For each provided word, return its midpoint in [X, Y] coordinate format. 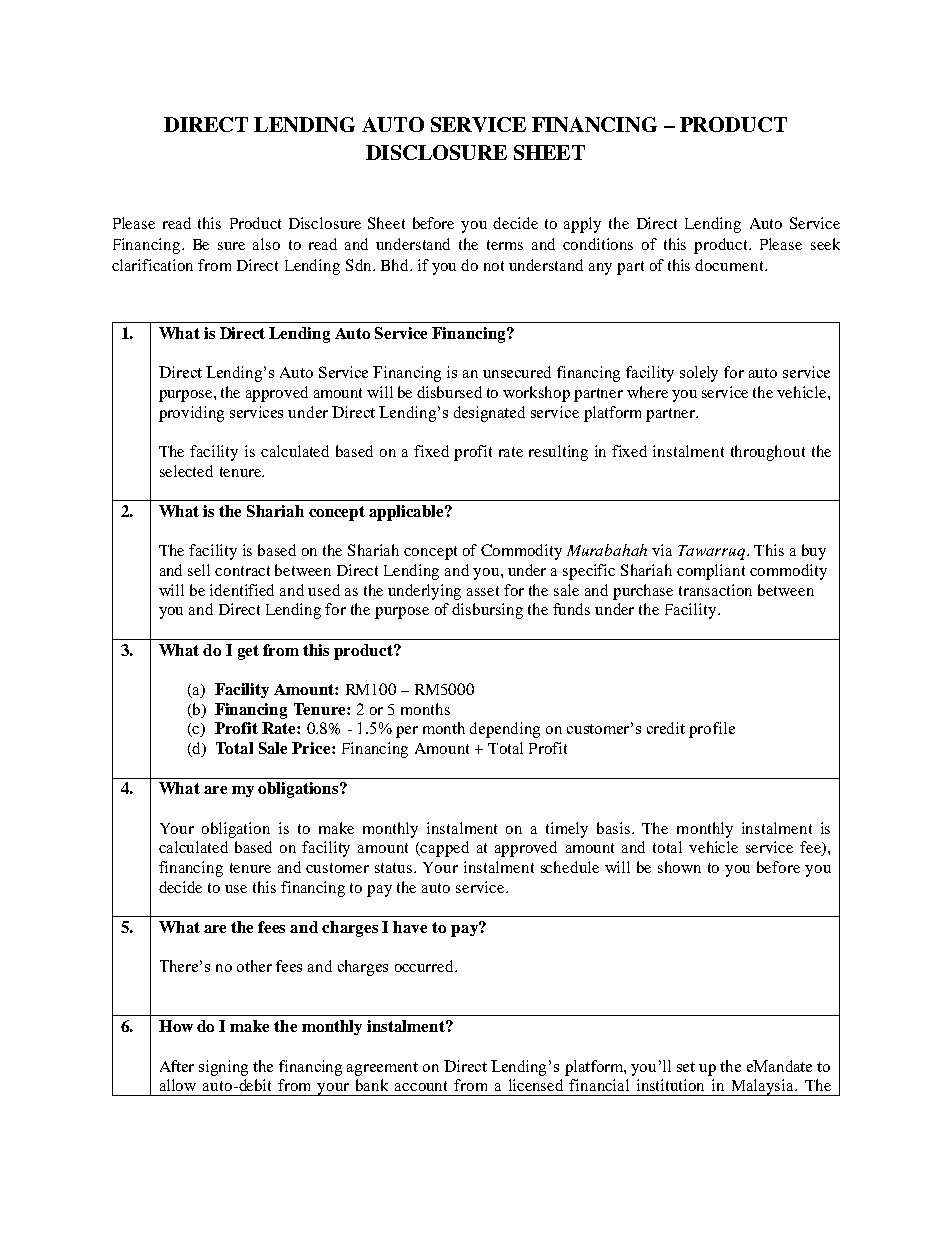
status [395, 868]
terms [505, 245]
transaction [715, 590]
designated [489, 414]
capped [444, 849]
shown [679, 867]
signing [223, 1068]
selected [186, 471]
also [266, 244]
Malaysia [763, 1087]
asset [483, 591]
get [248, 652]
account [421, 1086]
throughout [768, 453]
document [730, 265]
